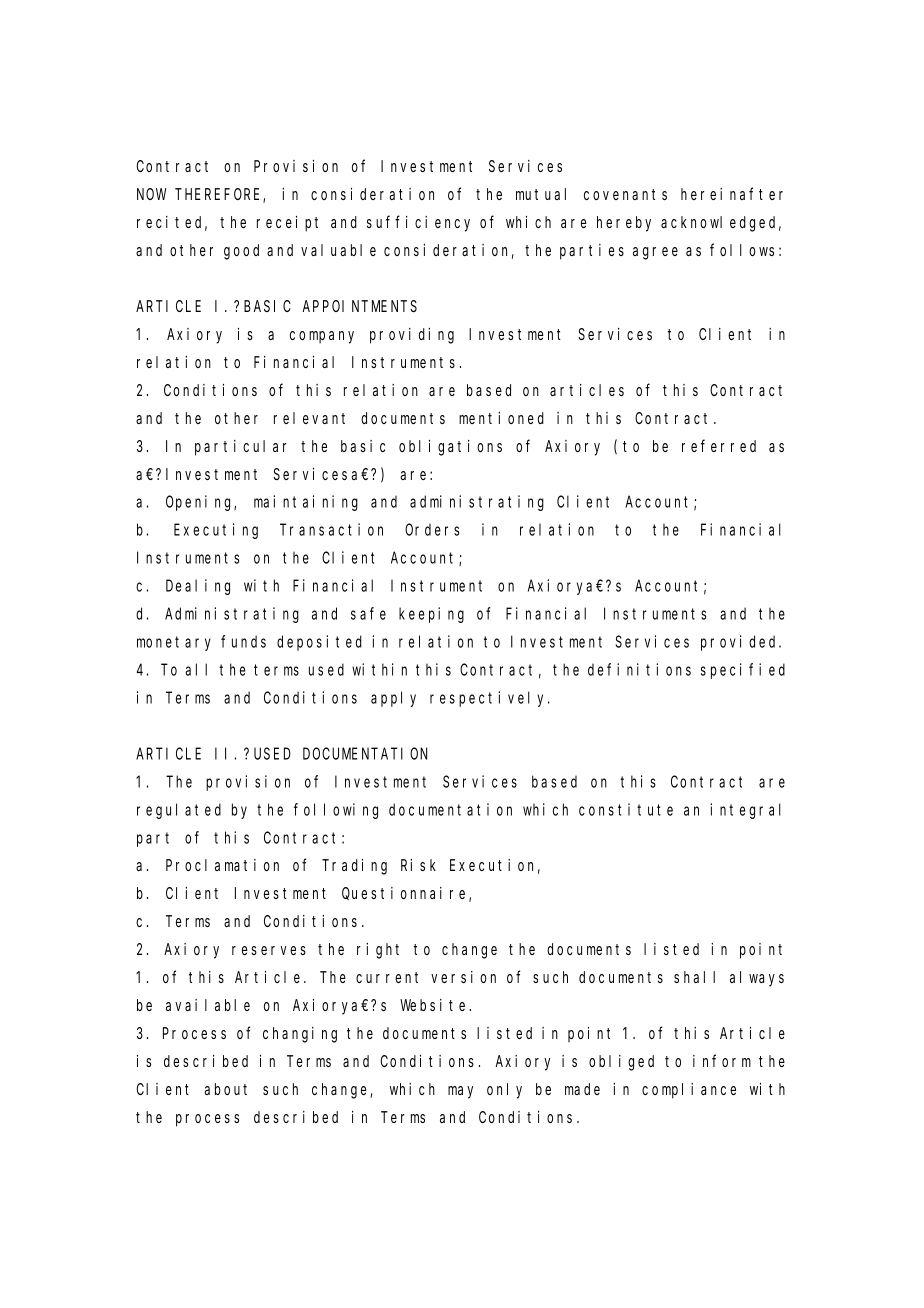  What do you see at coordinates (460, 1092) in the document?
I see `may` at bounding box center [460, 1092].
